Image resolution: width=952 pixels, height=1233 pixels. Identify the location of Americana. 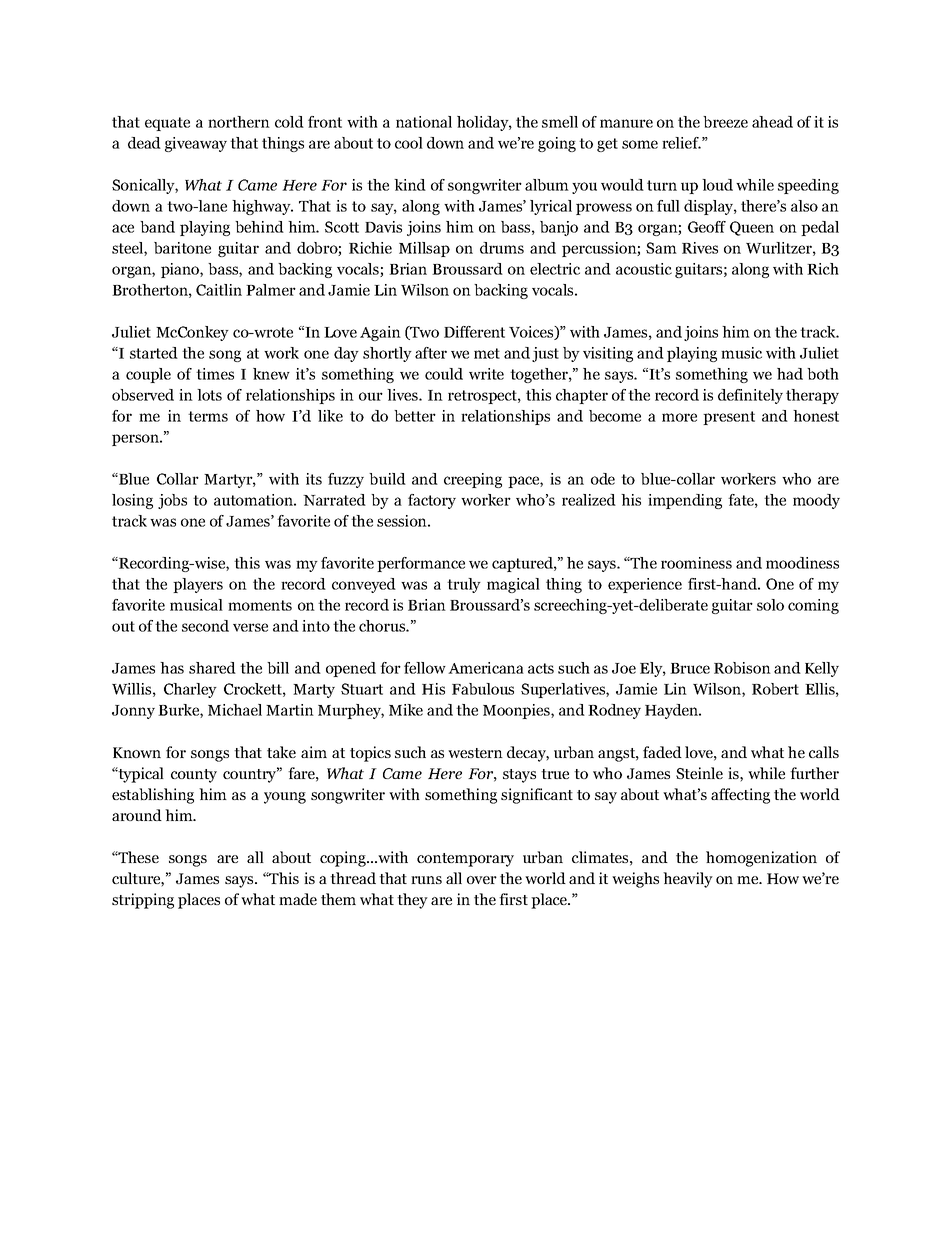
(486, 668).
